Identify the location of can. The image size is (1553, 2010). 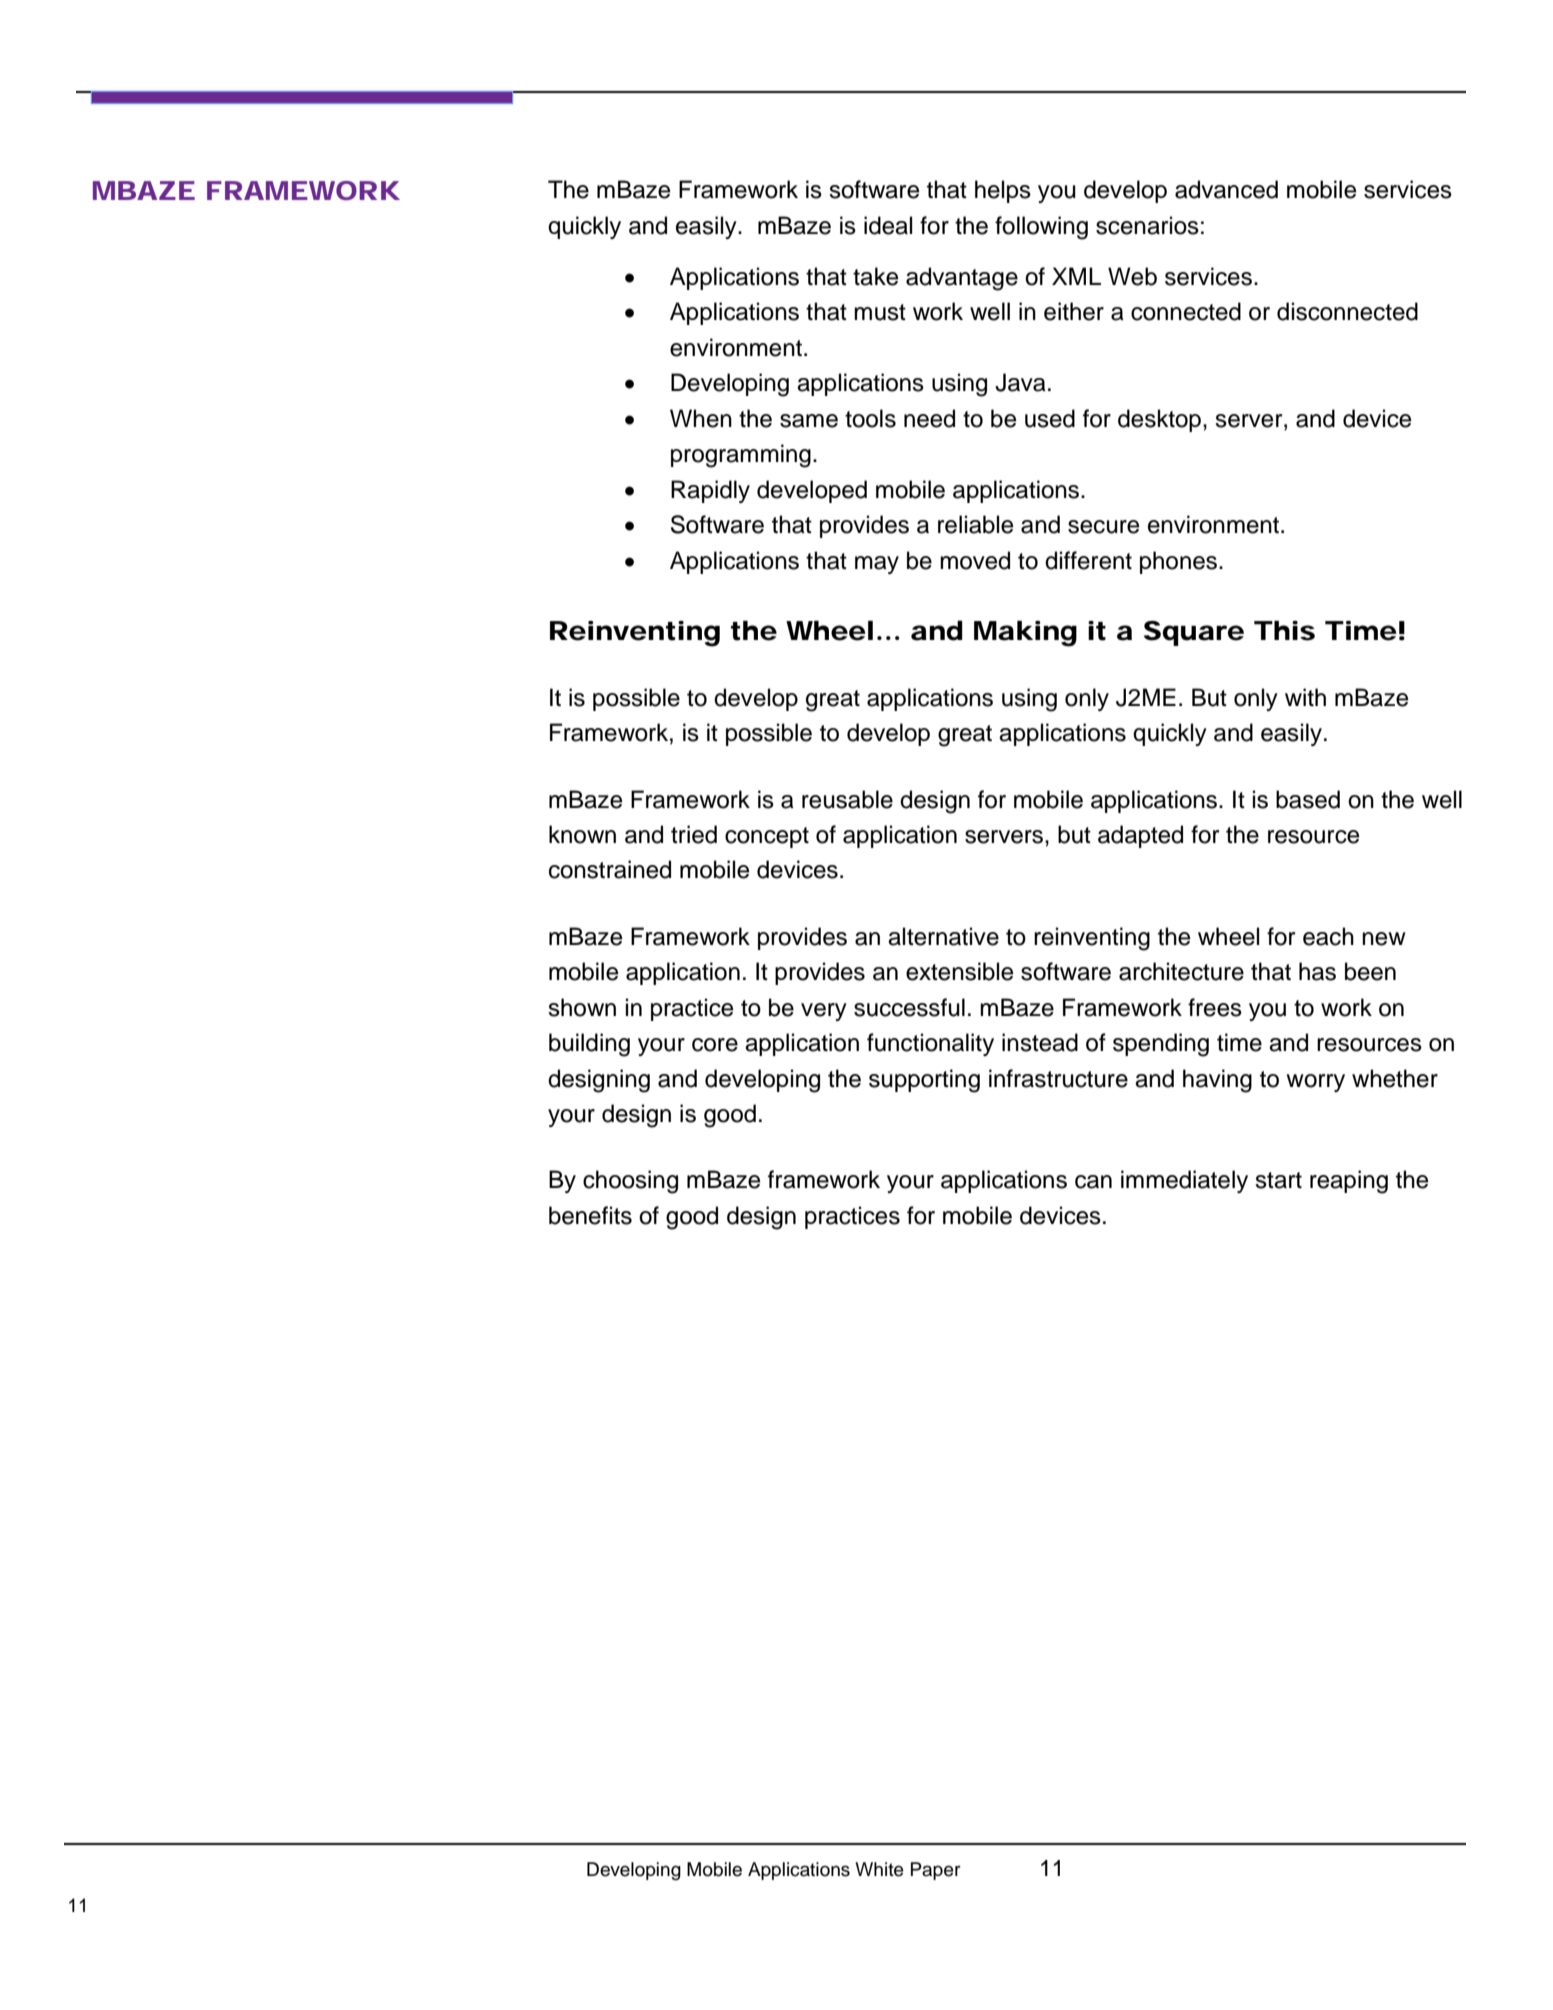
(1093, 1182).
